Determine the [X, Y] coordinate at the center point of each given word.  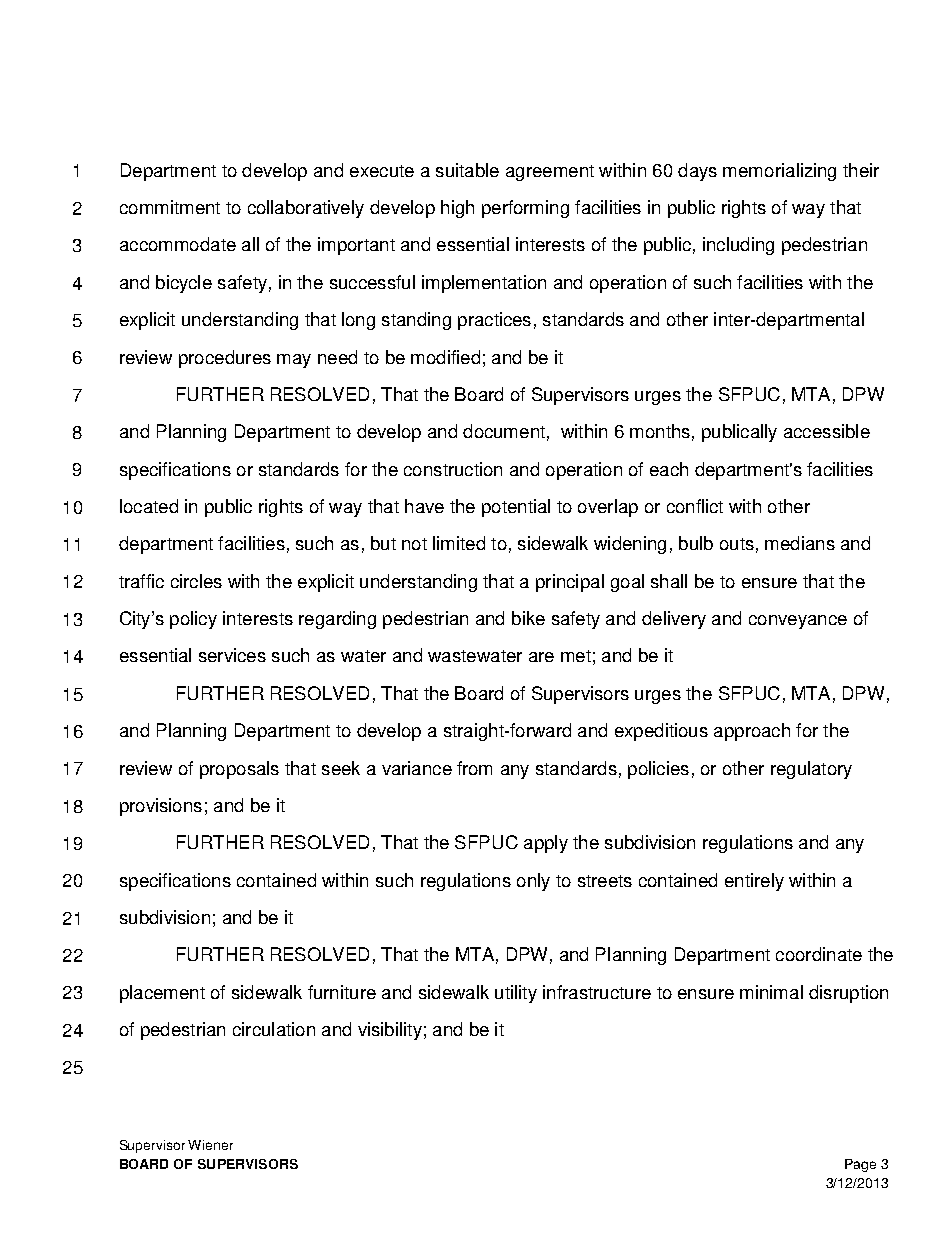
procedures [225, 359]
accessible [827, 431]
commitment [170, 207]
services [232, 655]
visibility [390, 1031]
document [504, 431]
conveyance [798, 622]
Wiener [210, 1145]
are [541, 657]
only [533, 882]
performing [525, 209]
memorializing [779, 172]
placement [162, 994]
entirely [754, 882]
